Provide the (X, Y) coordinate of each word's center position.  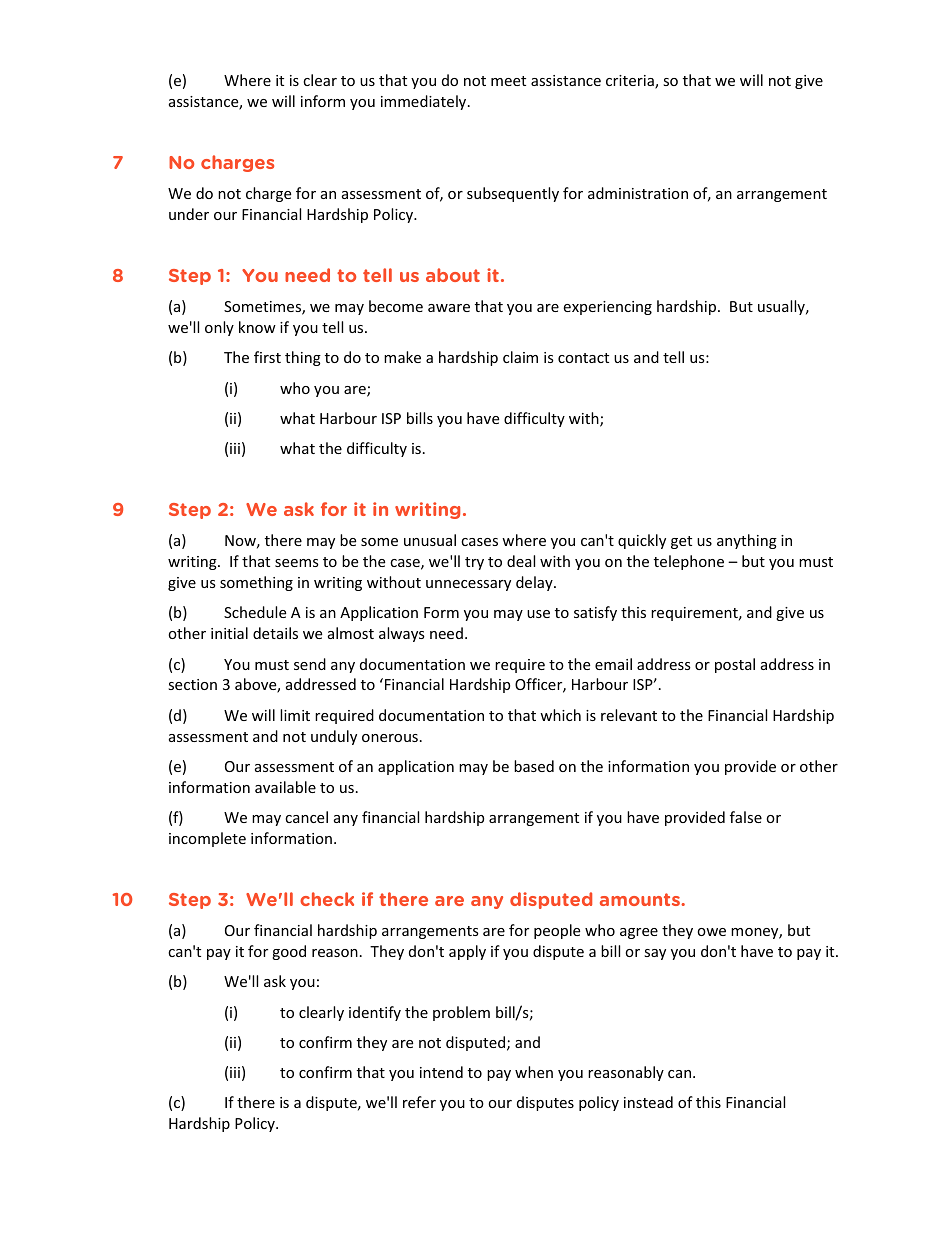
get (681, 542)
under (189, 214)
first (267, 357)
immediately (425, 102)
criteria (631, 82)
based (534, 766)
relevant (629, 715)
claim (520, 357)
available (285, 787)
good (289, 952)
